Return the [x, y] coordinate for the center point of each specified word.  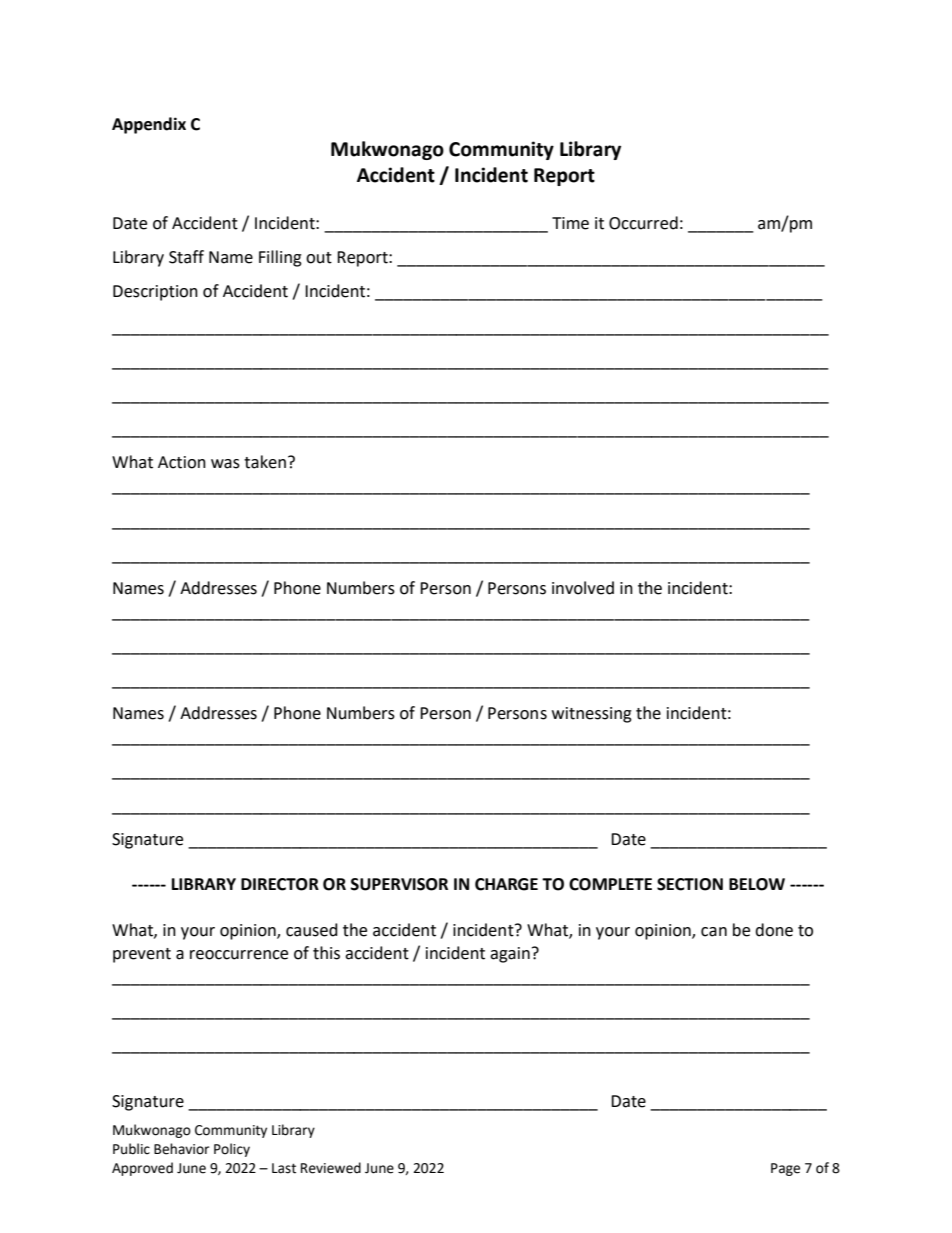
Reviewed [331, 1168]
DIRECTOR [280, 884]
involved [583, 588]
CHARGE [506, 884]
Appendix [149, 125]
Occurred [643, 223]
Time [570, 223]
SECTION [690, 884]
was [225, 464]
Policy [232, 1150]
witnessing [592, 715]
